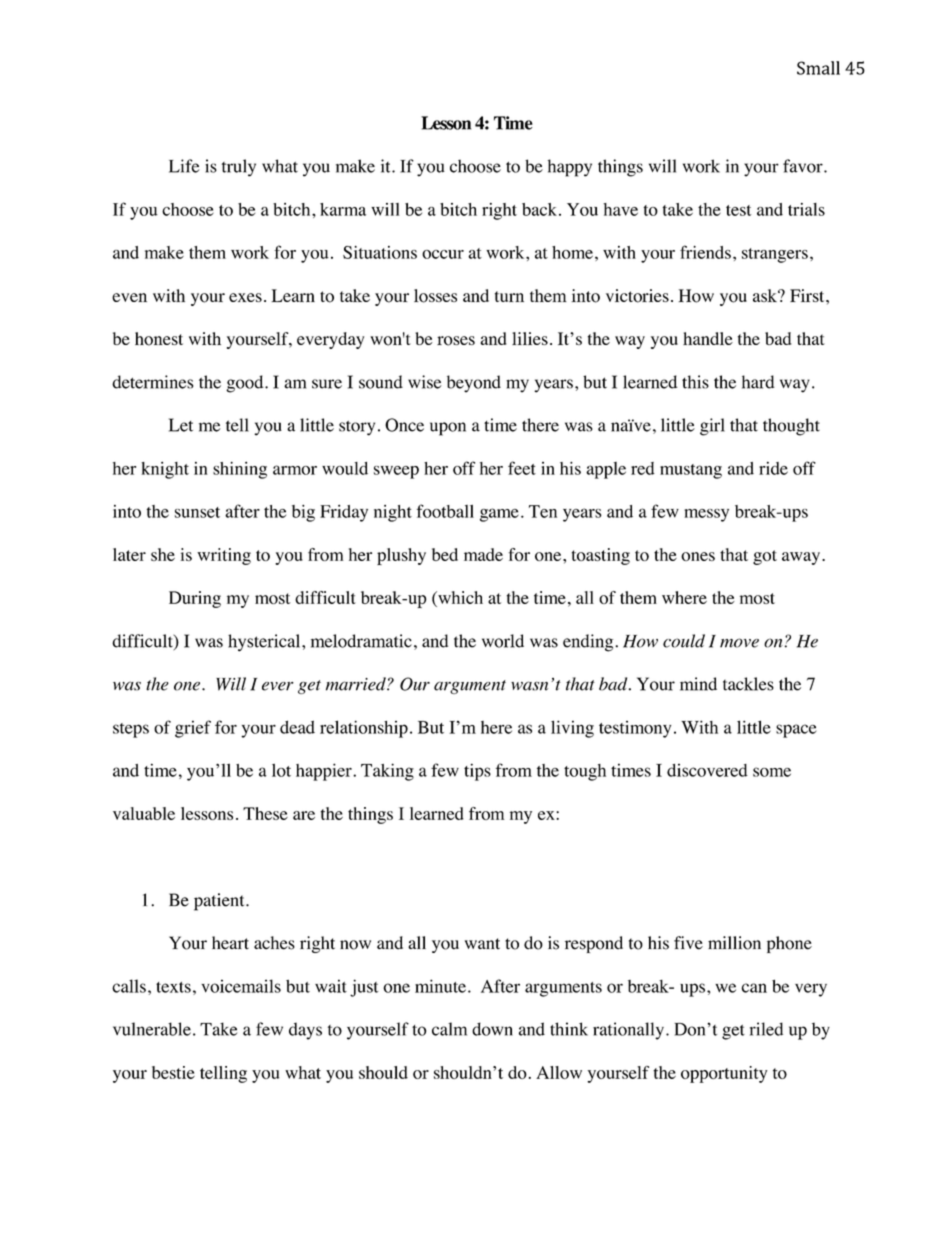 This page has width=952, height=1233. What do you see at coordinates (796, 731) in the page?
I see `space` at bounding box center [796, 731].
